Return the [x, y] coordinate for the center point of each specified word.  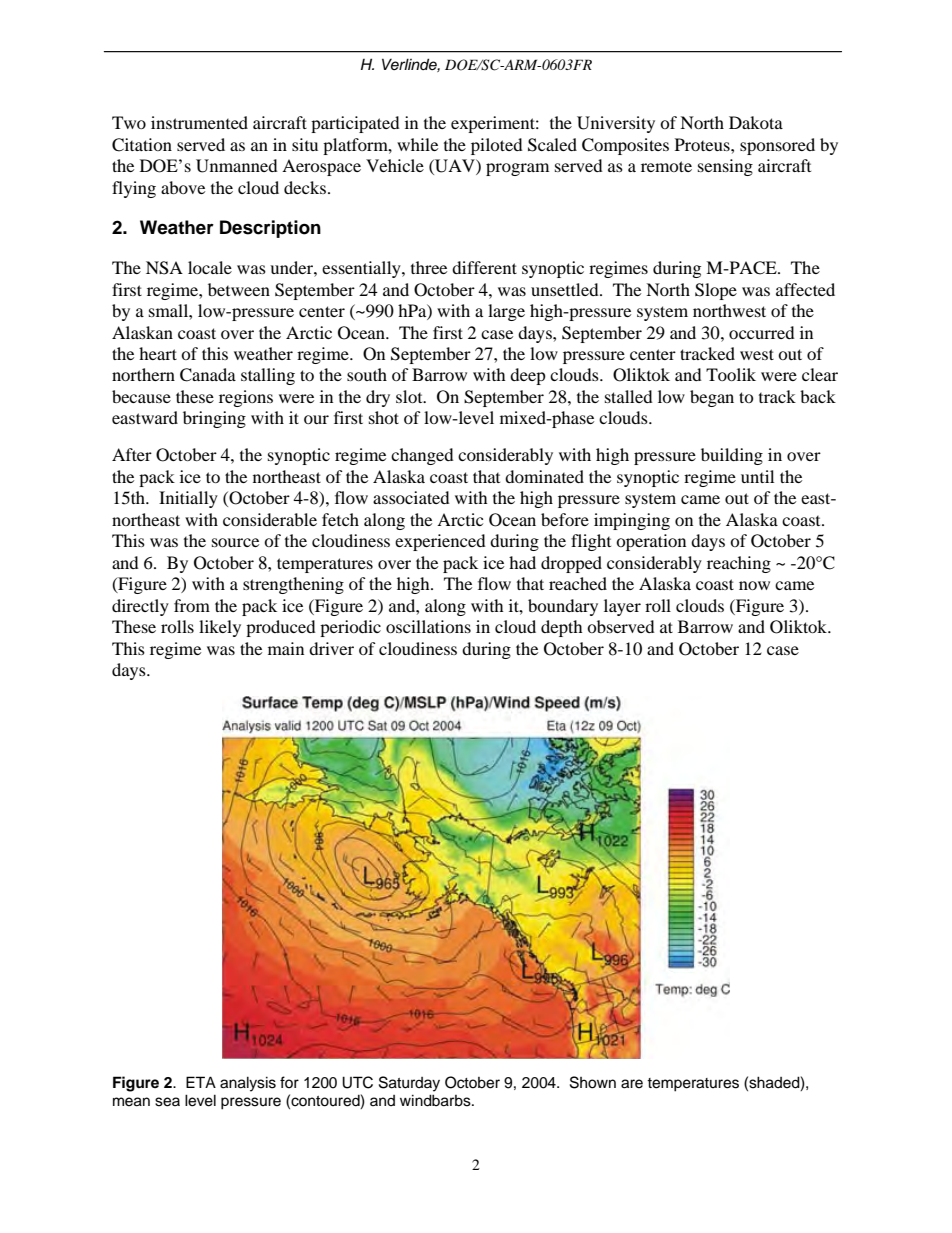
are [632, 1084]
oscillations [428, 626]
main [286, 648]
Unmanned [237, 166]
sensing [725, 167]
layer [622, 607]
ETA [201, 1082]
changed [422, 456]
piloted [497, 146]
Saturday [409, 1084]
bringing [214, 419]
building [732, 456]
